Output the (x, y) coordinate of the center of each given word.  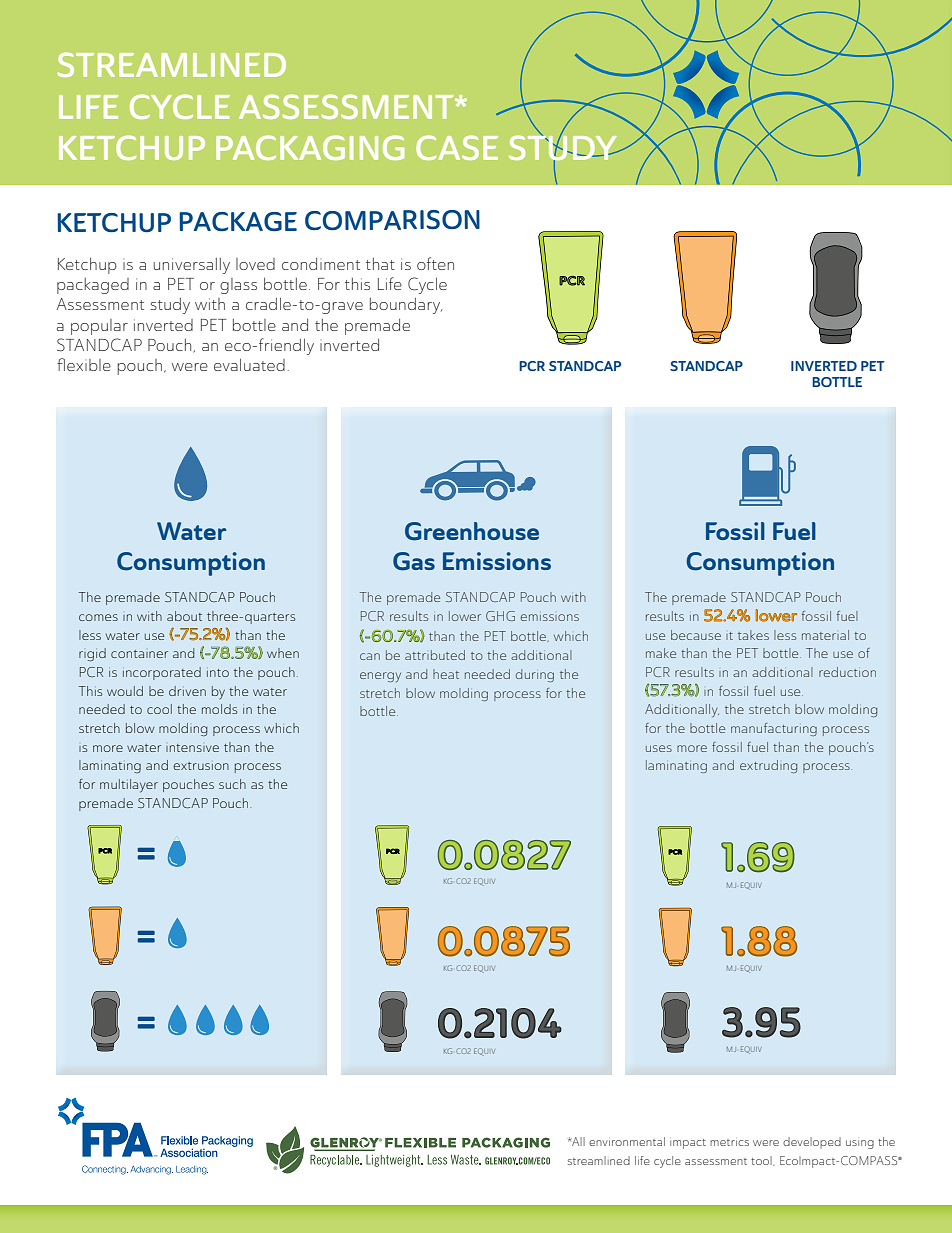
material (825, 635)
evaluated (249, 365)
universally (192, 266)
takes (753, 635)
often (435, 263)
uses (659, 748)
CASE (457, 147)
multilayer (129, 786)
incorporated (162, 673)
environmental (627, 1141)
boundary (406, 306)
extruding (768, 766)
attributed (435, 655)
